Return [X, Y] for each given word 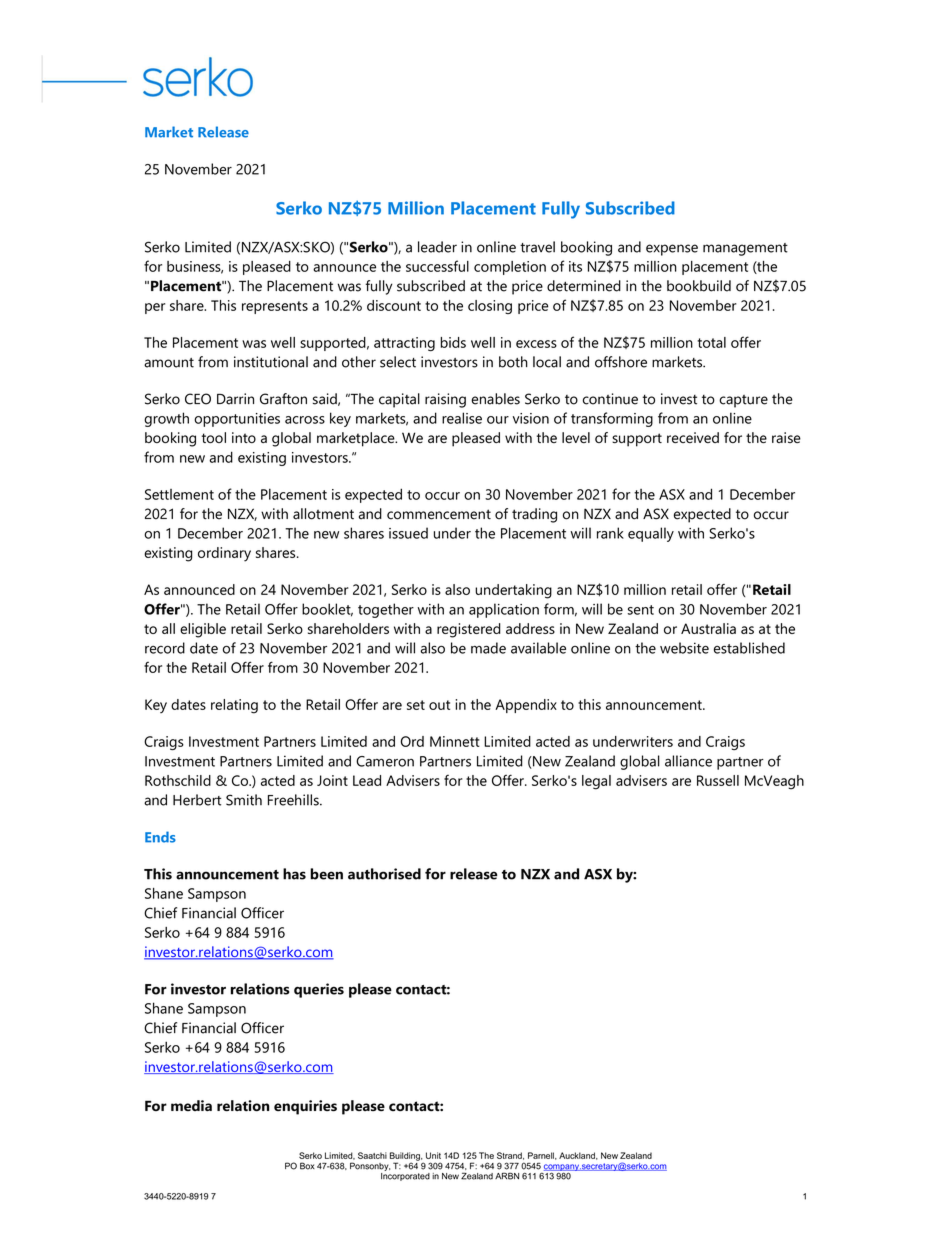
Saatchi [372, 1155]
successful [437, 266]
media [191, 1105]
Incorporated [405, 1175]
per [155, 308]
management [745, 249]
